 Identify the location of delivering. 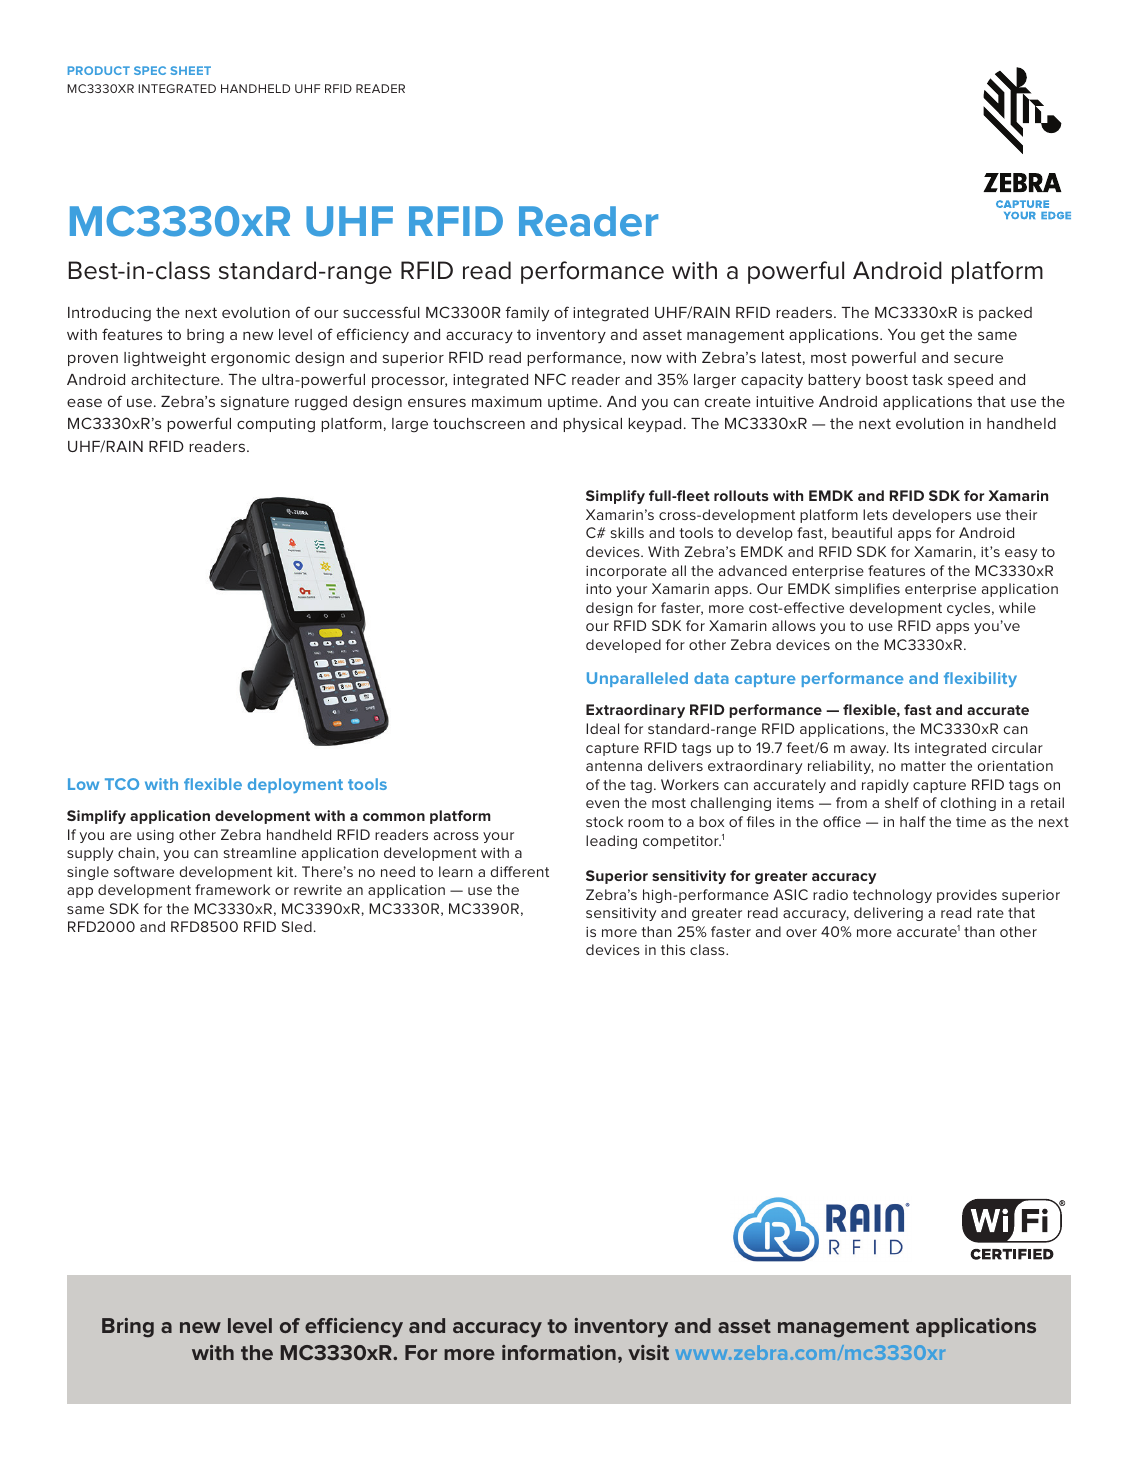
(888, 914).
